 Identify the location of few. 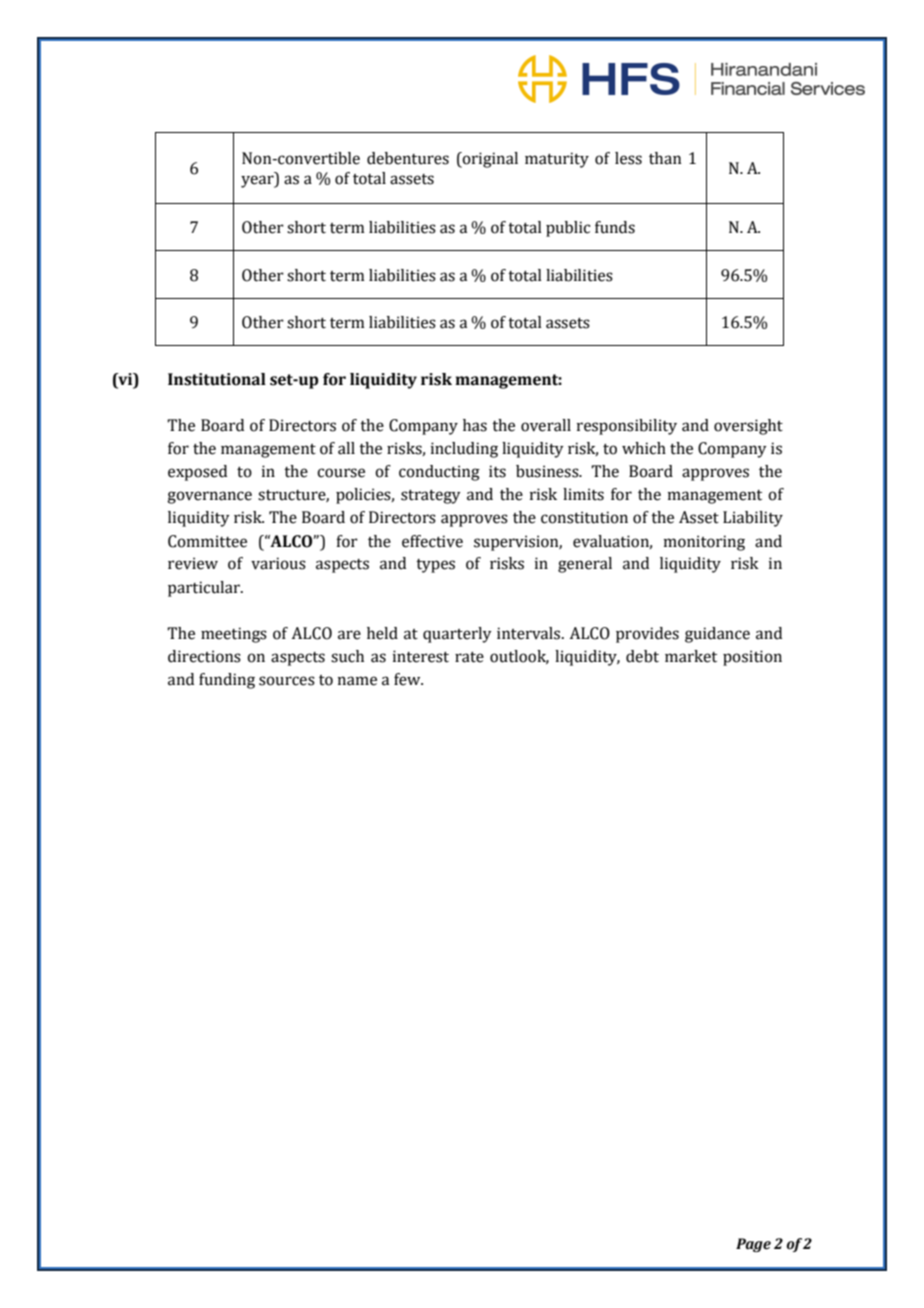
(408, 679).
